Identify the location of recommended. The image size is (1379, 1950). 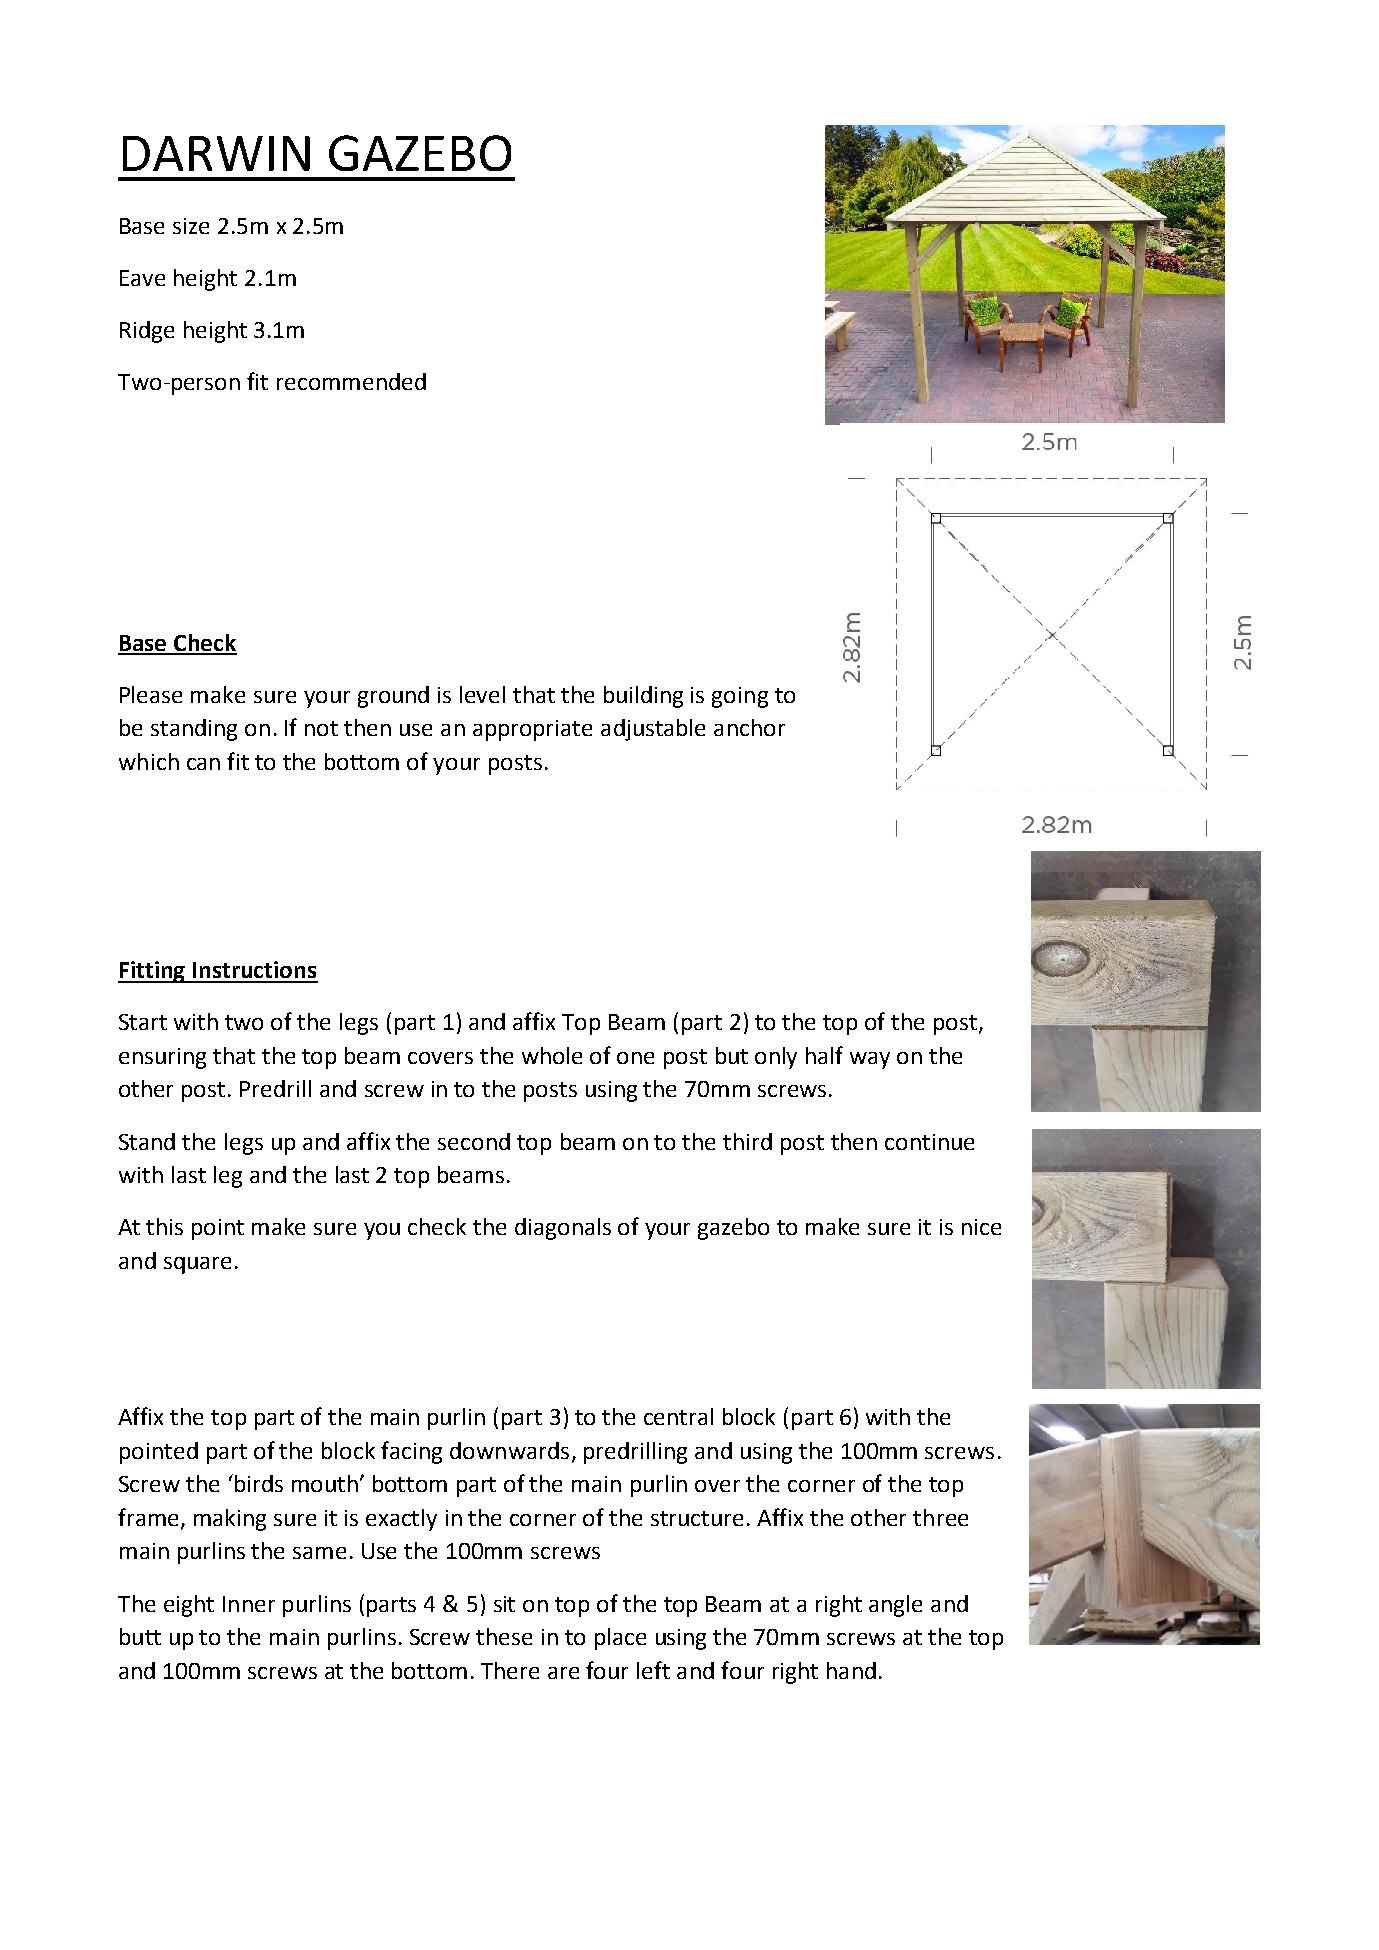
(351, 381).
